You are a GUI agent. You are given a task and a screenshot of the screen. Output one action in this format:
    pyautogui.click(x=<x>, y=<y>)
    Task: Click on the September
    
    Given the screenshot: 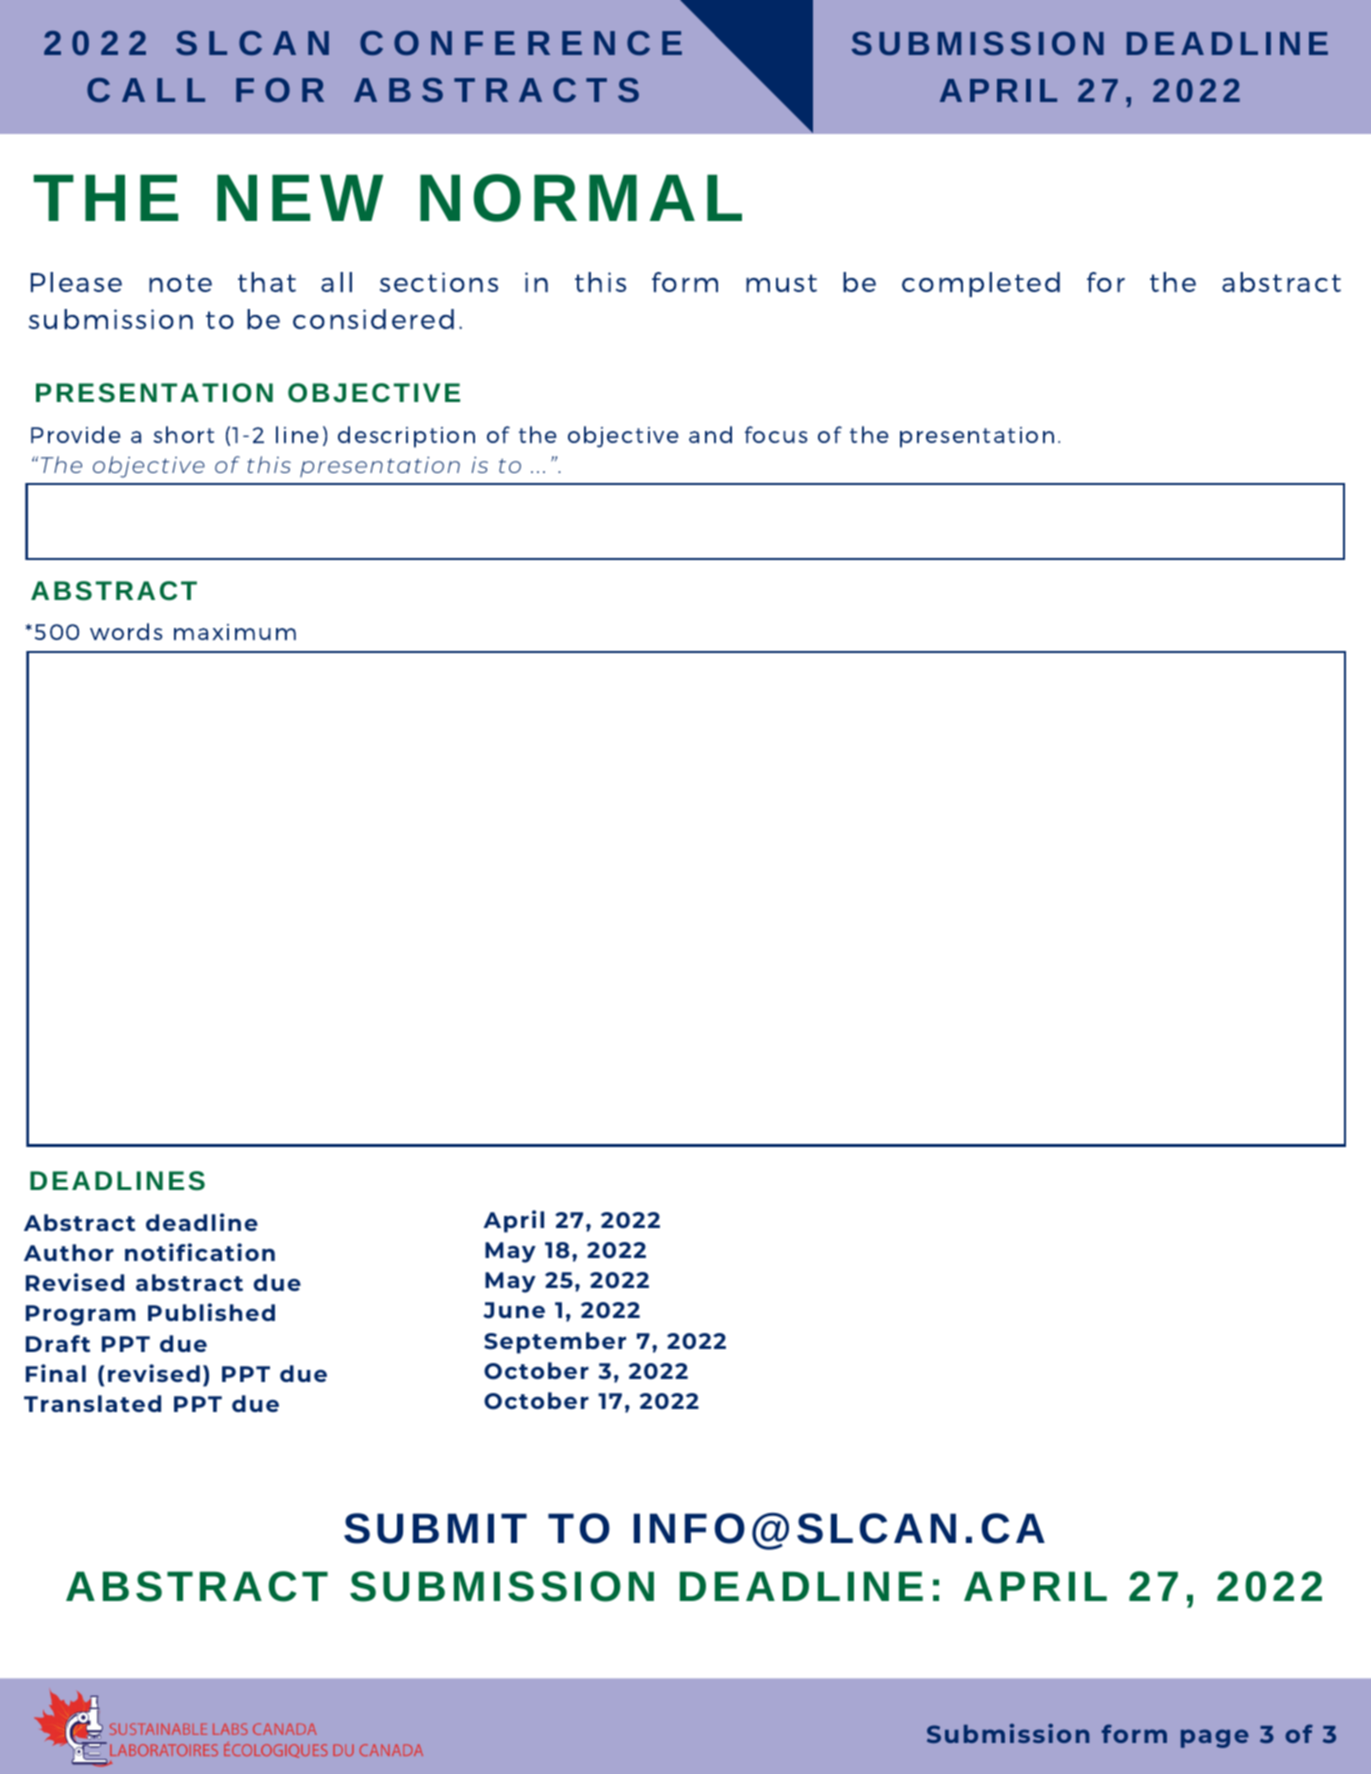 What is the action you would take?
    pyautogui.click(x=555, y=1343)
